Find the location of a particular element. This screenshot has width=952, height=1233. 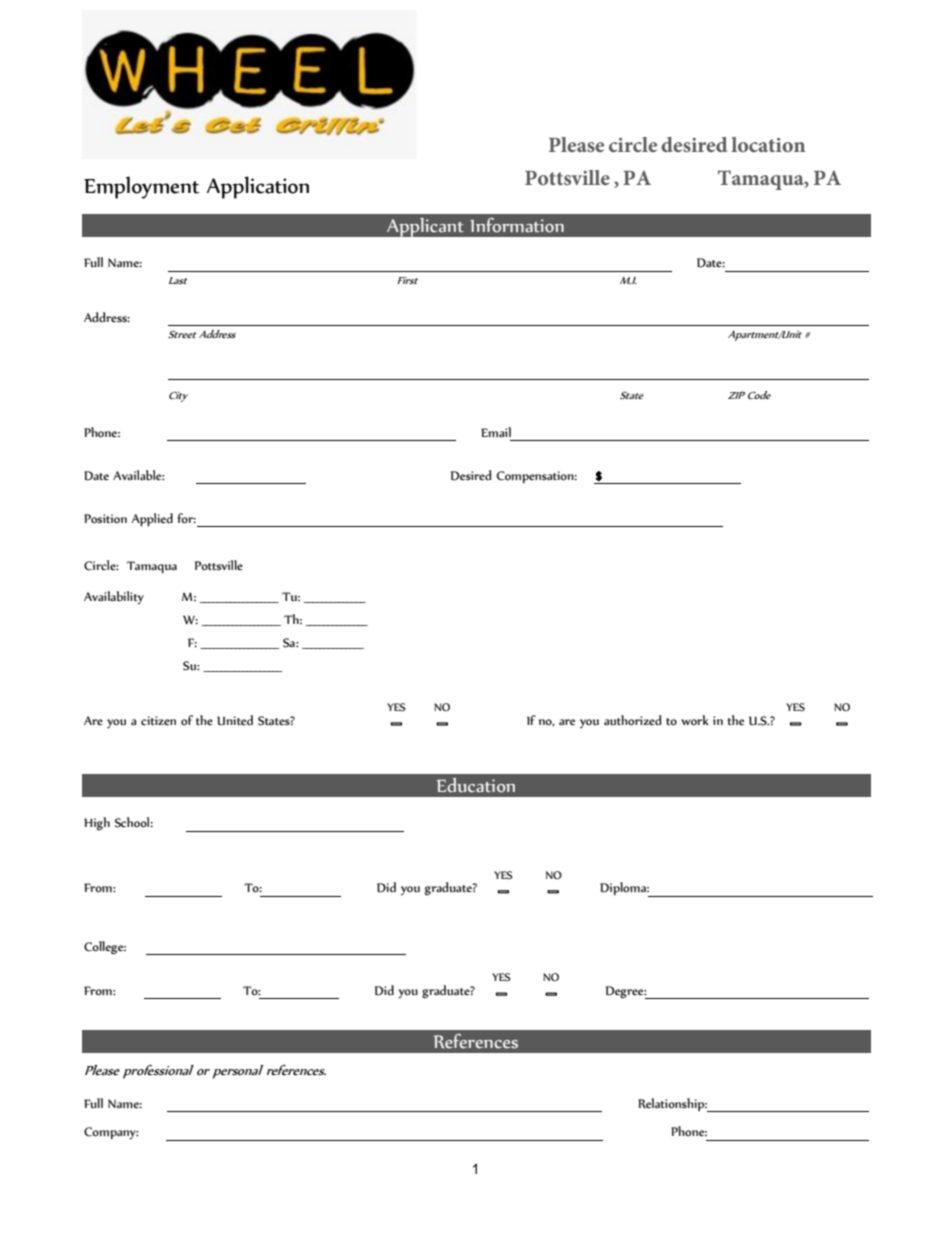

work is located at coordinates (695, 720).
